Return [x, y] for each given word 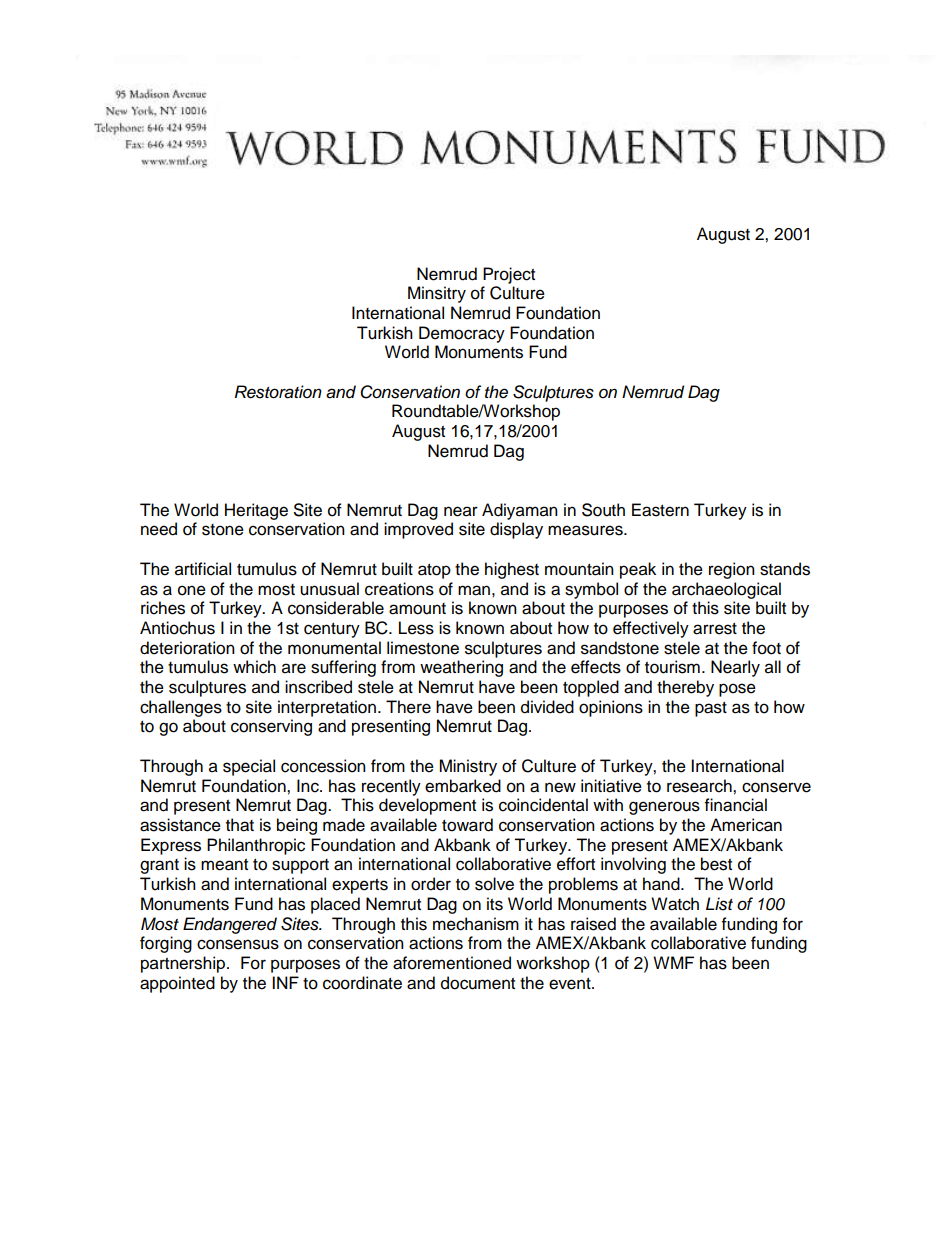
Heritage [256, 511]
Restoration [278, 392]
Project [509, 275]
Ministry [468, 767]
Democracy [462, 334]
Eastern [660, 510]
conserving [271, 727]
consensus [238, 944]
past [711, 709]
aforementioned [452, 963]
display [516, 530]
